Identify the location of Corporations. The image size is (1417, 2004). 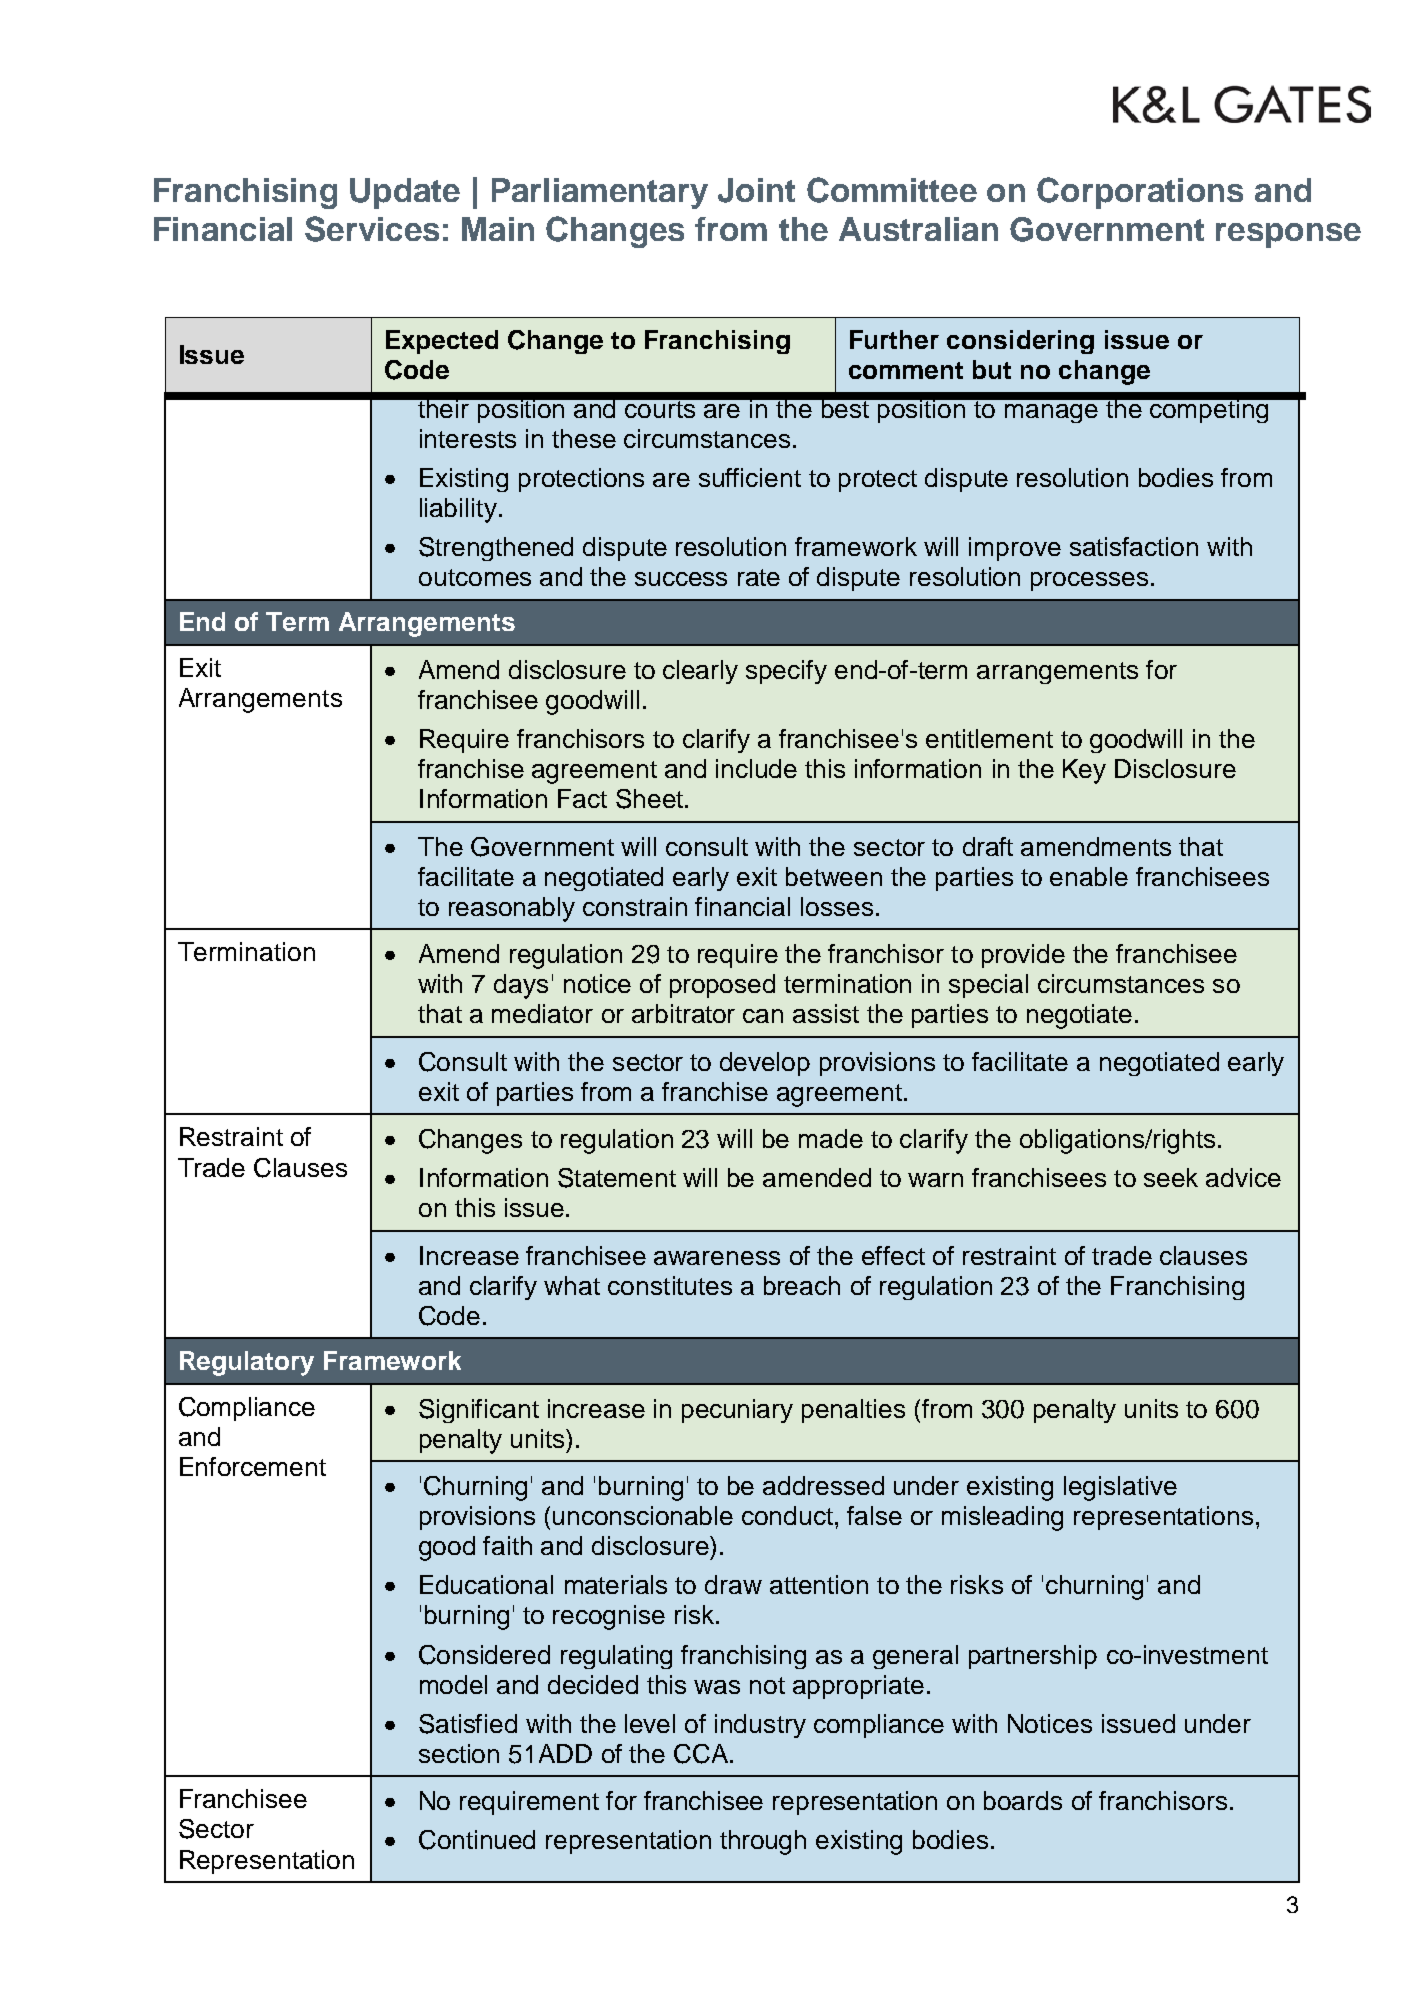
(1140, 193).
